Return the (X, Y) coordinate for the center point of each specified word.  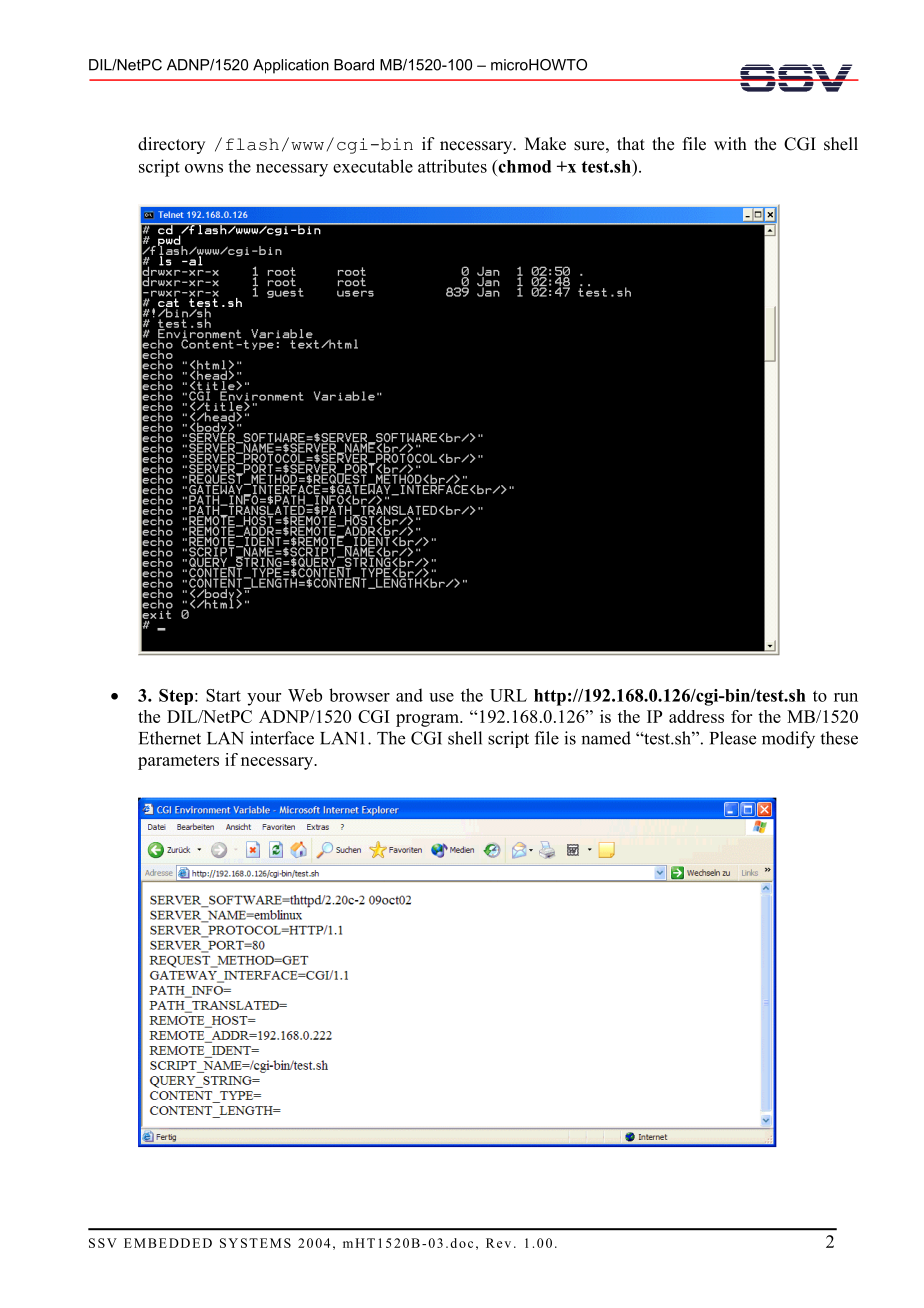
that (631, 143)
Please (733, 738)
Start (223, 695)
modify (788, 740)
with (730, 143)
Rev (498, 1243)
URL (508, 695)
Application (291, 66)
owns (204, 168)
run (846, 697)
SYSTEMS (255, 1243)
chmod (523, 166)
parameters (178, 762)
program (428, 720)
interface (282, 738)
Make (545, 144)
